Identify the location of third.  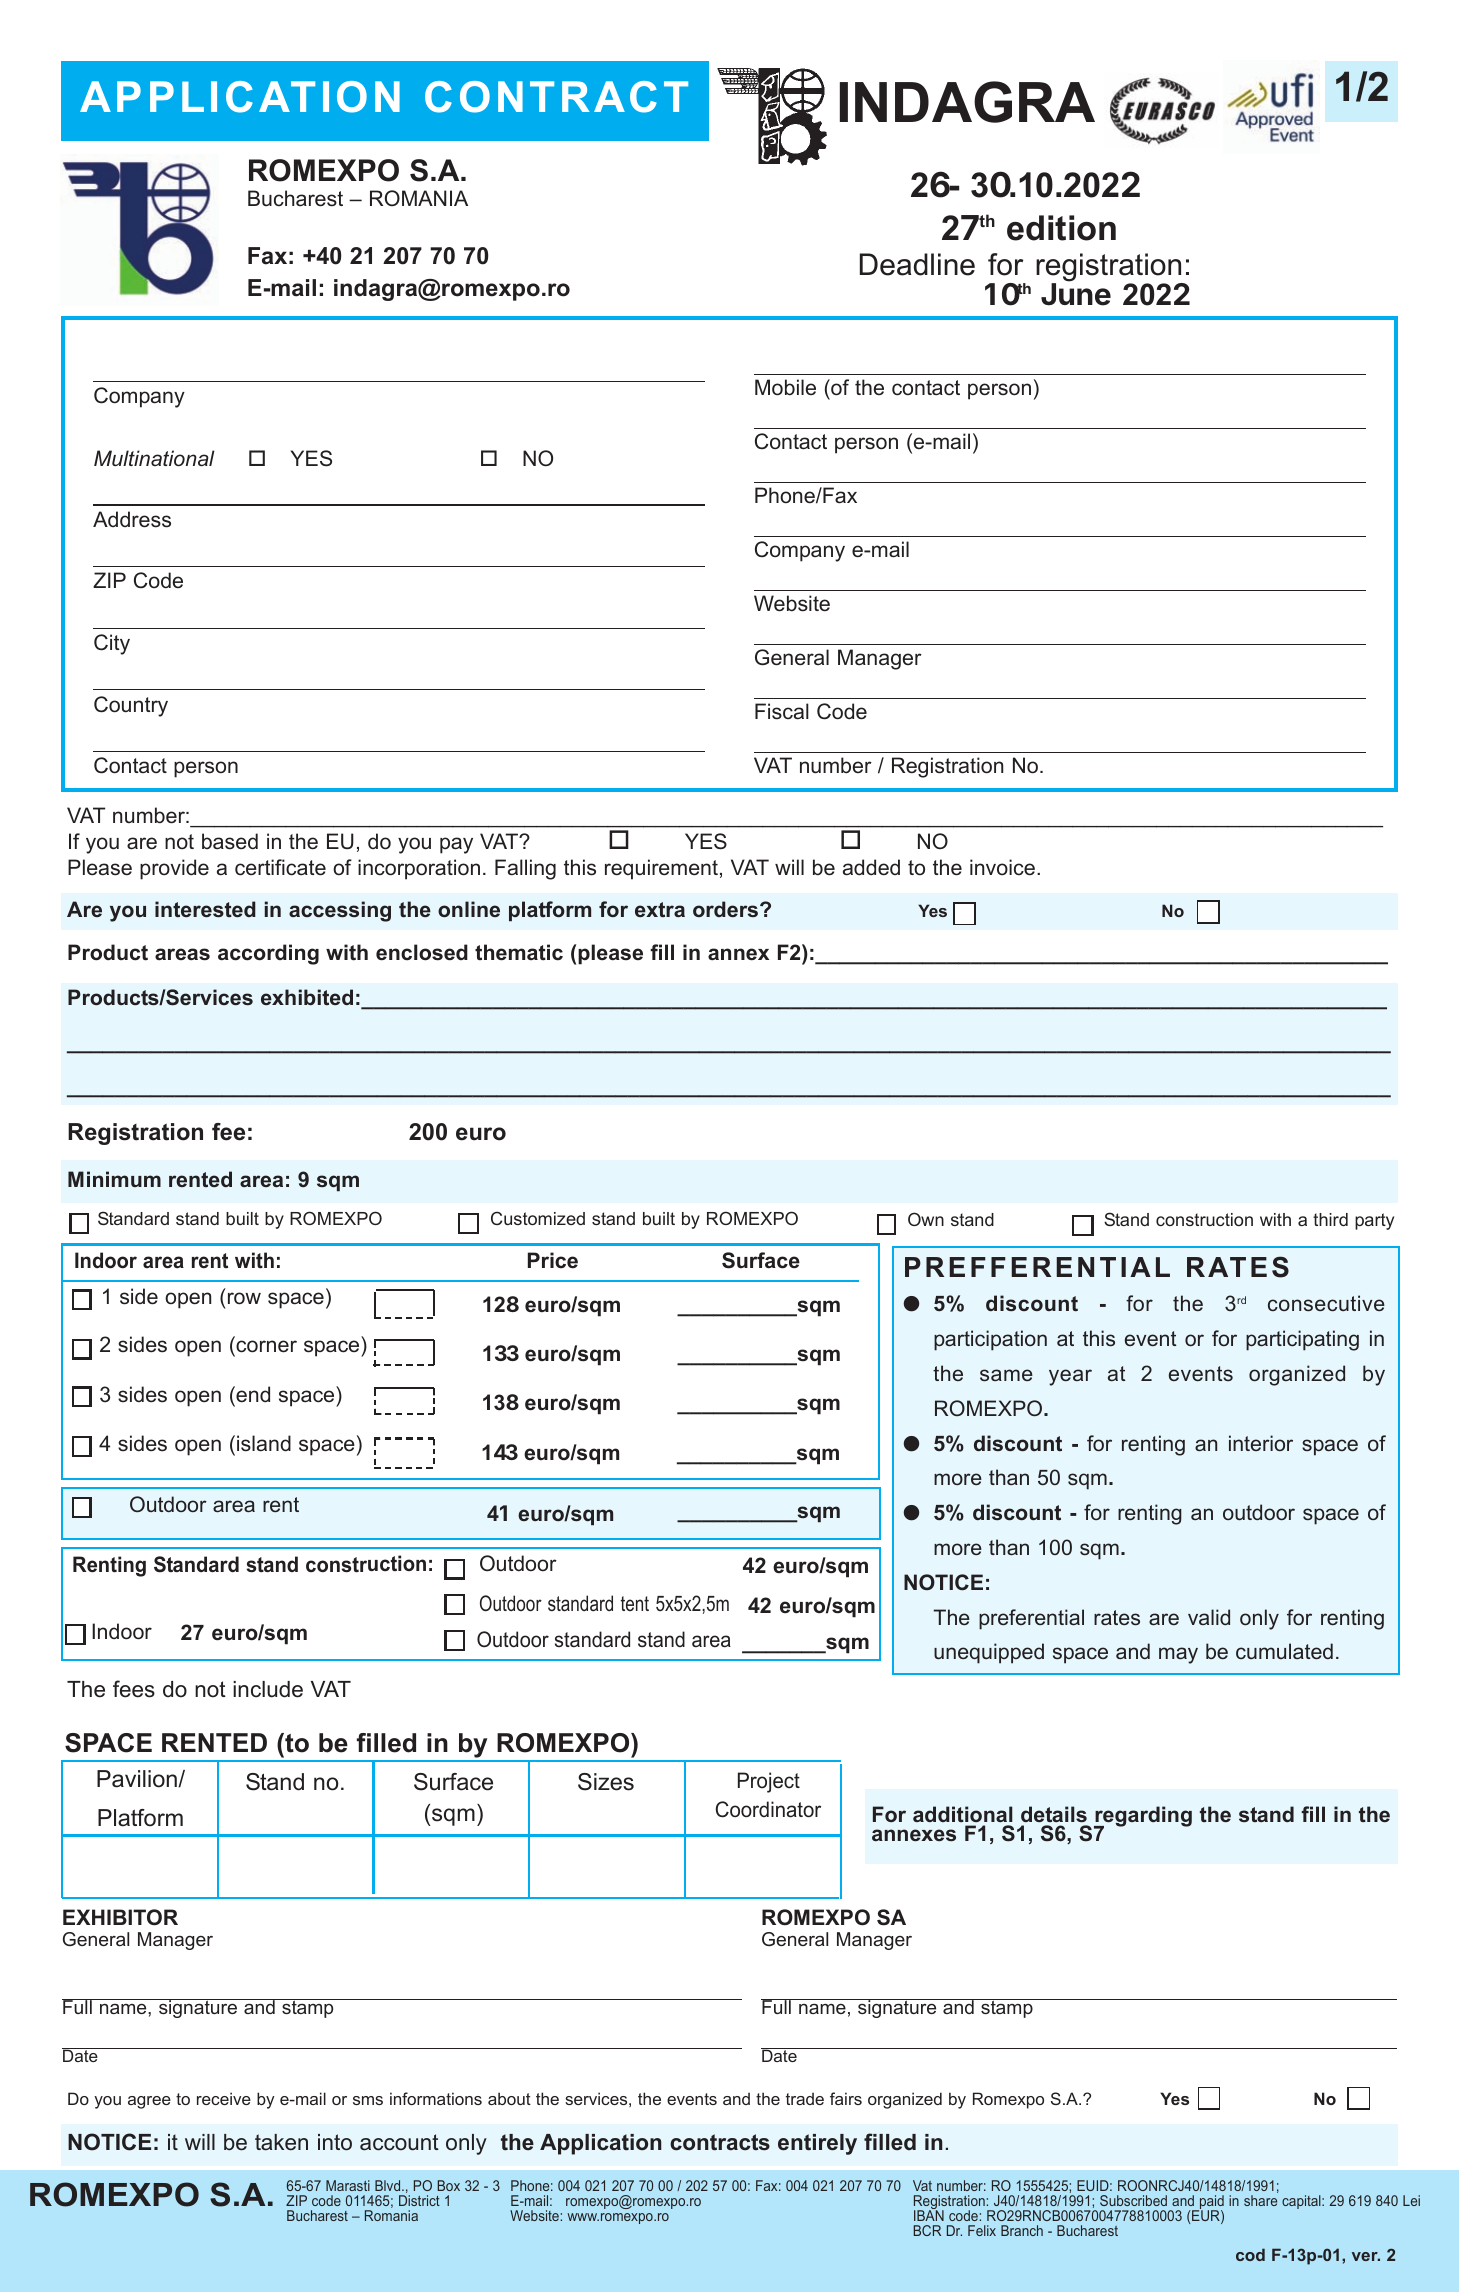
(1330, 1219).
